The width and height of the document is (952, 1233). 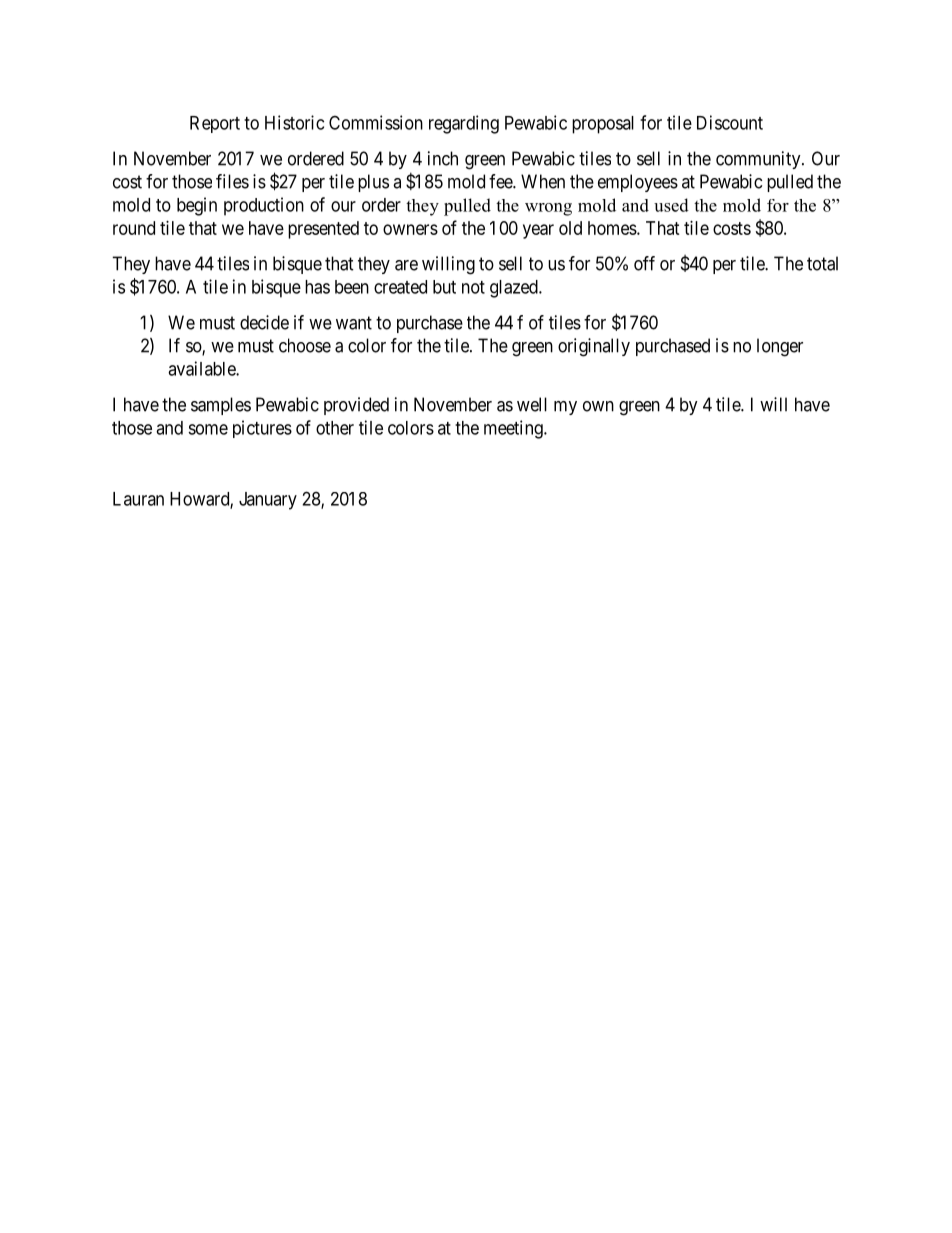 What do you see at coordinates (532, 404) in the document?
I see `well` at bounding box center [532, 404].
